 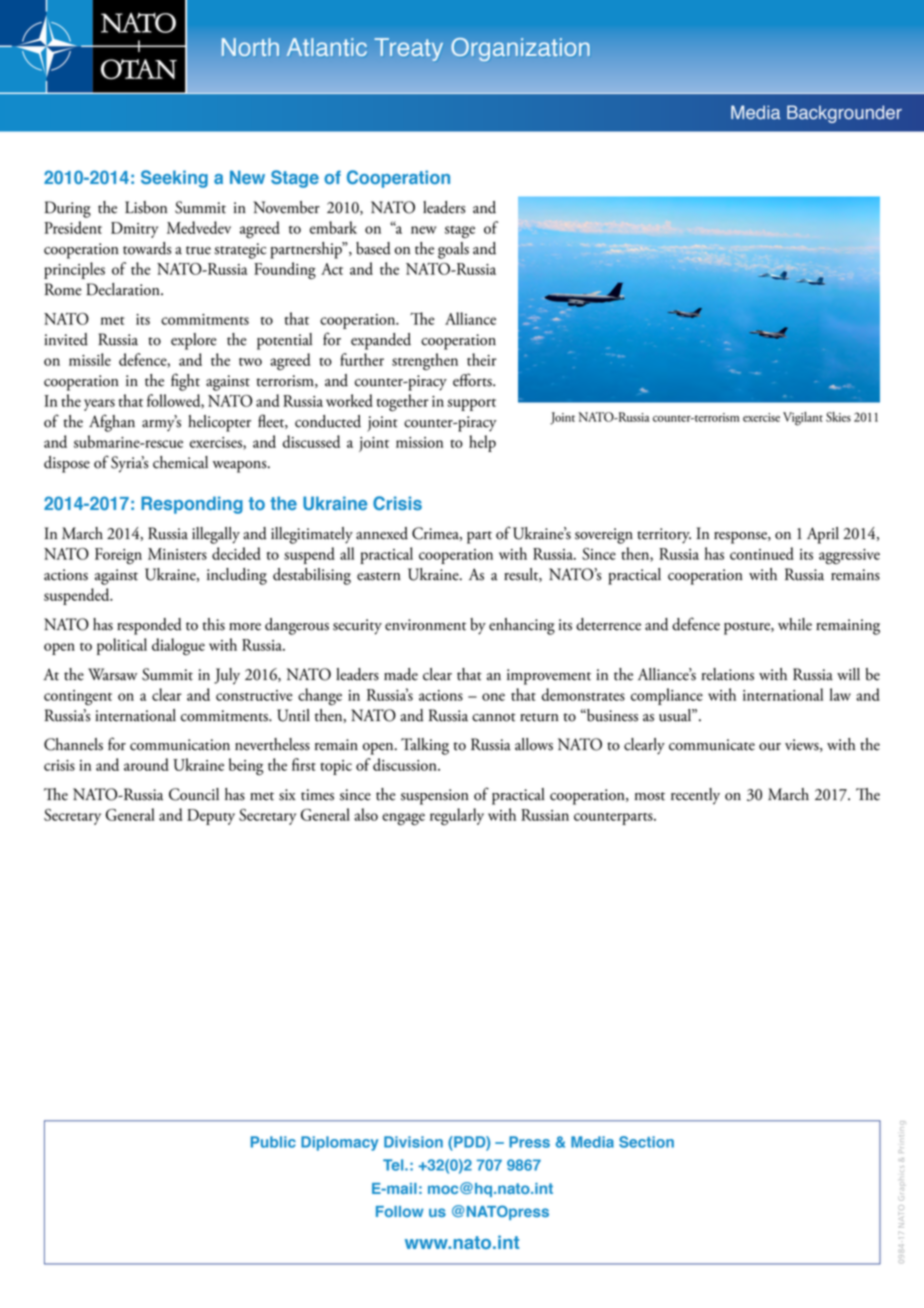 What do you see at coordinates (409, 49) in the screenshot?
I see `Treaty` at bounding box center [409, 49].
